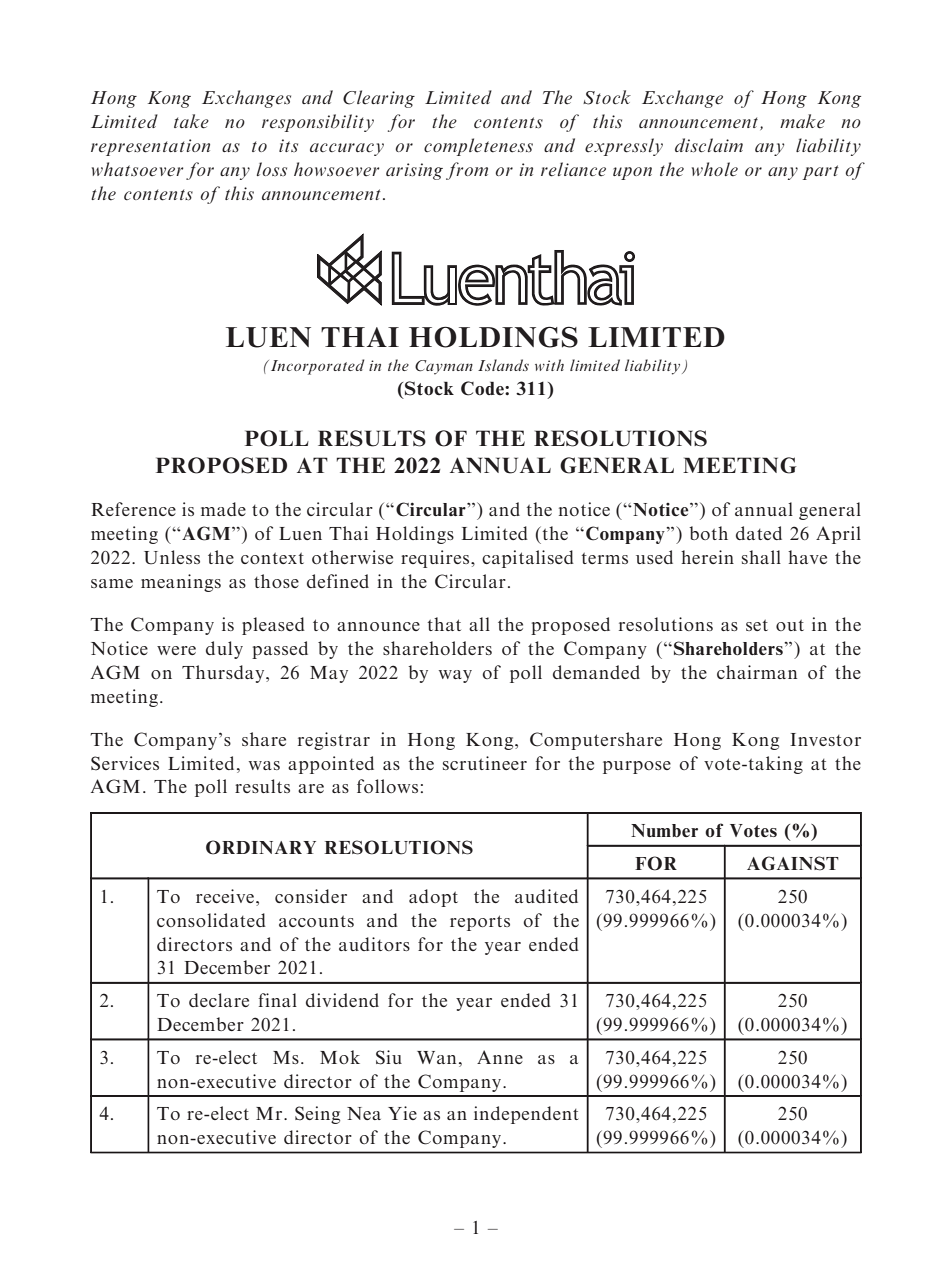 This document has height=1270, width=952. What do you see at coordinates (191, 121) in the document?
I see `take` at bounding box center [191, 121].
